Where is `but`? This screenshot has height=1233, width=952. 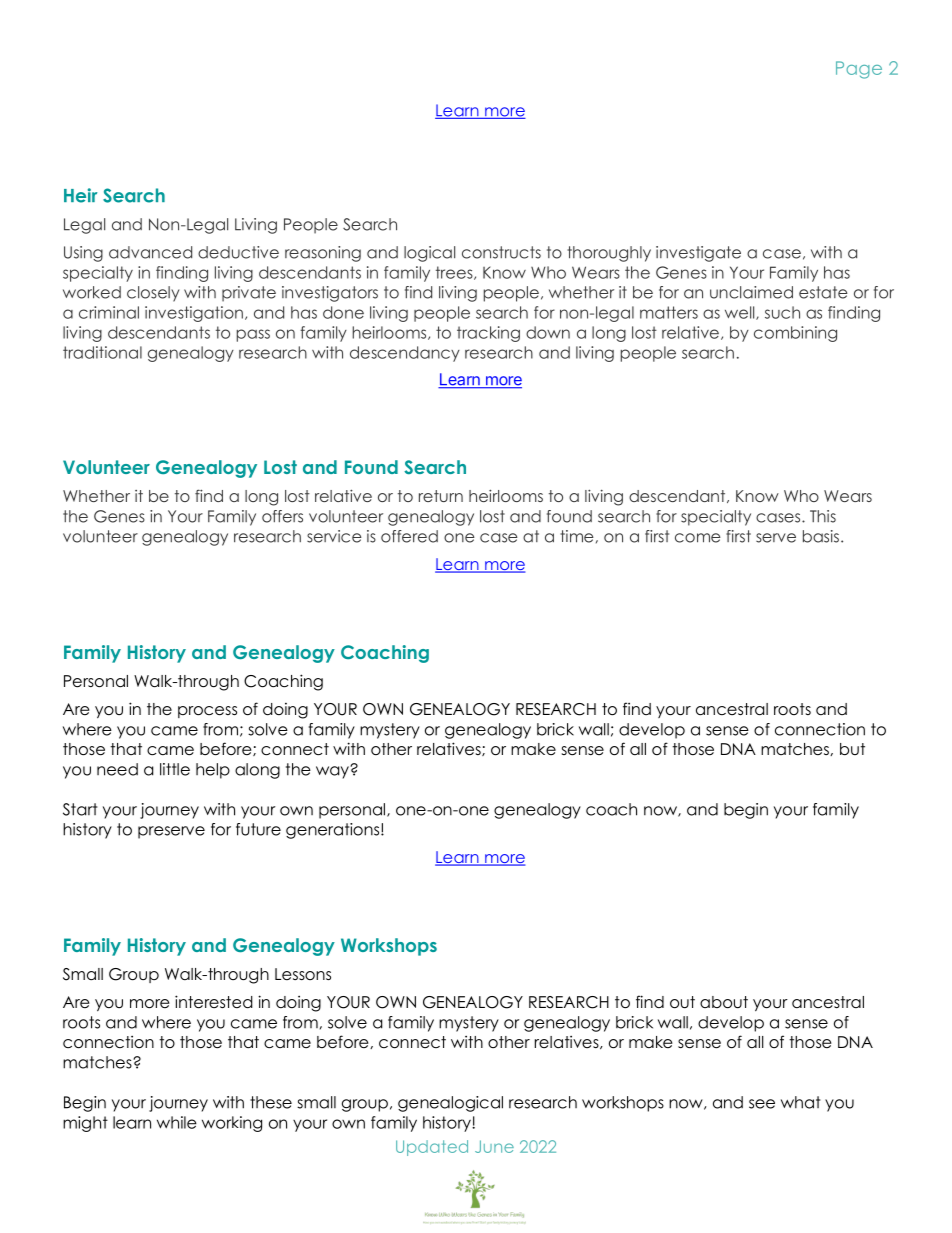
but is located at coordinates (852, 749).
